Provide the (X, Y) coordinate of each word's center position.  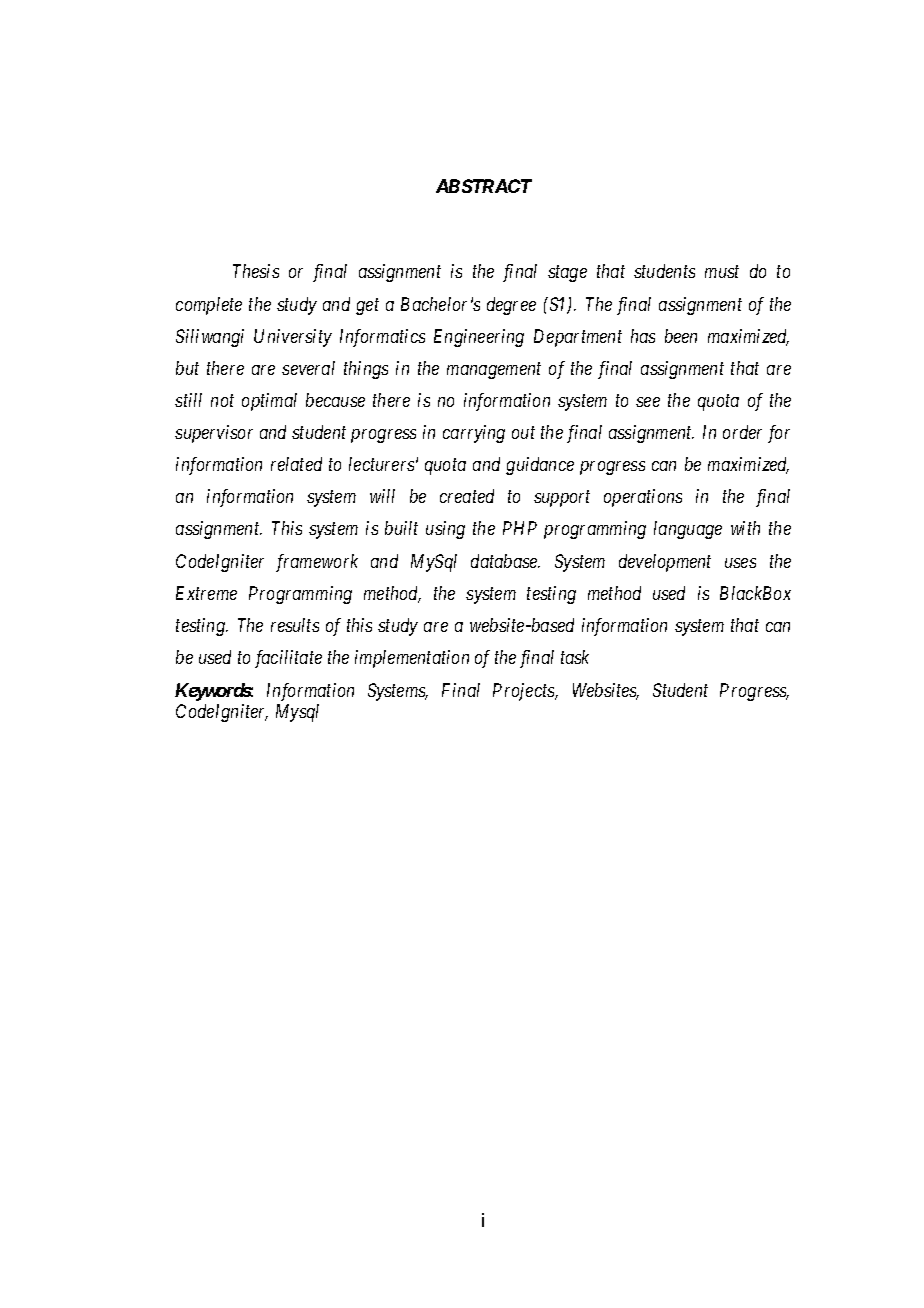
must (722, 272)
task (575, 657)
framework (317, 563)
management (494, 371)
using (445, 530)
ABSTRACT (484, 186)
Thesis (256, 271)
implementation (412, 659)
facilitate (288, 659)
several (308, 368)
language (688, 530)
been (681, 336)
